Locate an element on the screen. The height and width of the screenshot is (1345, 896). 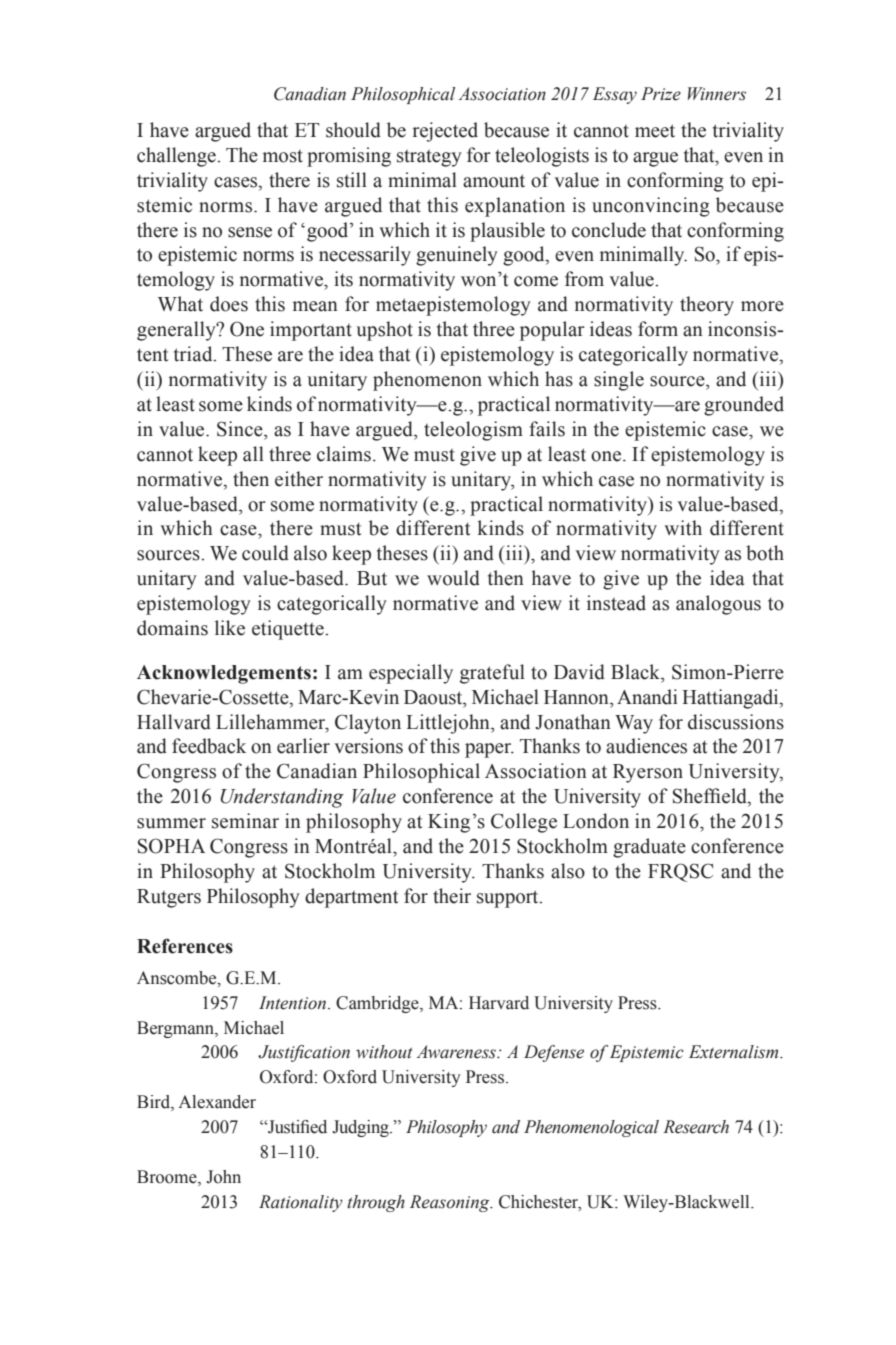
Rationality is located at coordinates (301, 1203).
